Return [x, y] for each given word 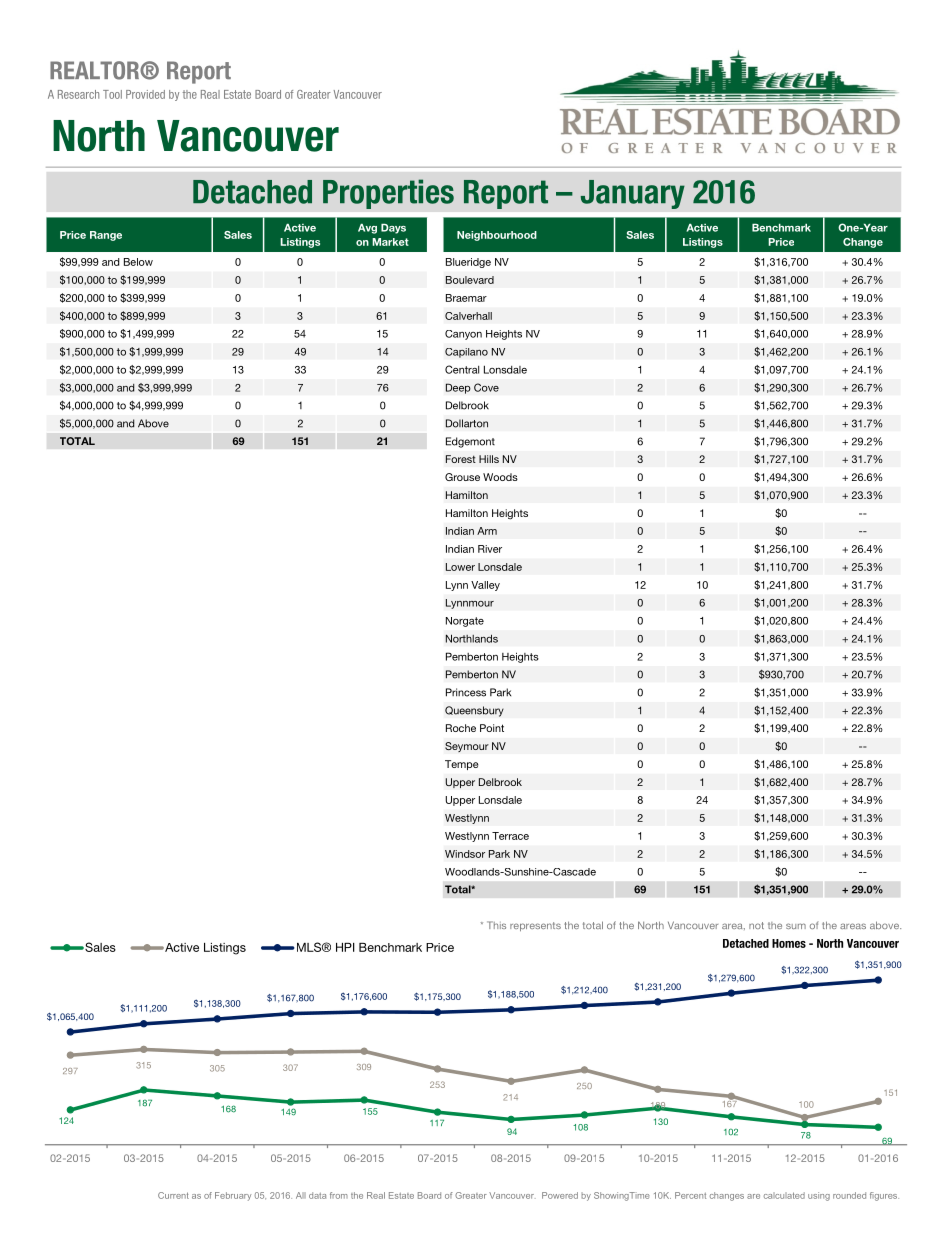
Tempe [461, 765]
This [496, 925]
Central [462, 369]
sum [796, 926]
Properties [388, 194]
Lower [460, 567]
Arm [487, 531]
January [633, 194]
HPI [345, 947]
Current [173, 1195]
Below [138, 262]
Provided [145, 94]
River [490, 549]
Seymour [467, 747]
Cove [486, 387]
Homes [789, 943]
